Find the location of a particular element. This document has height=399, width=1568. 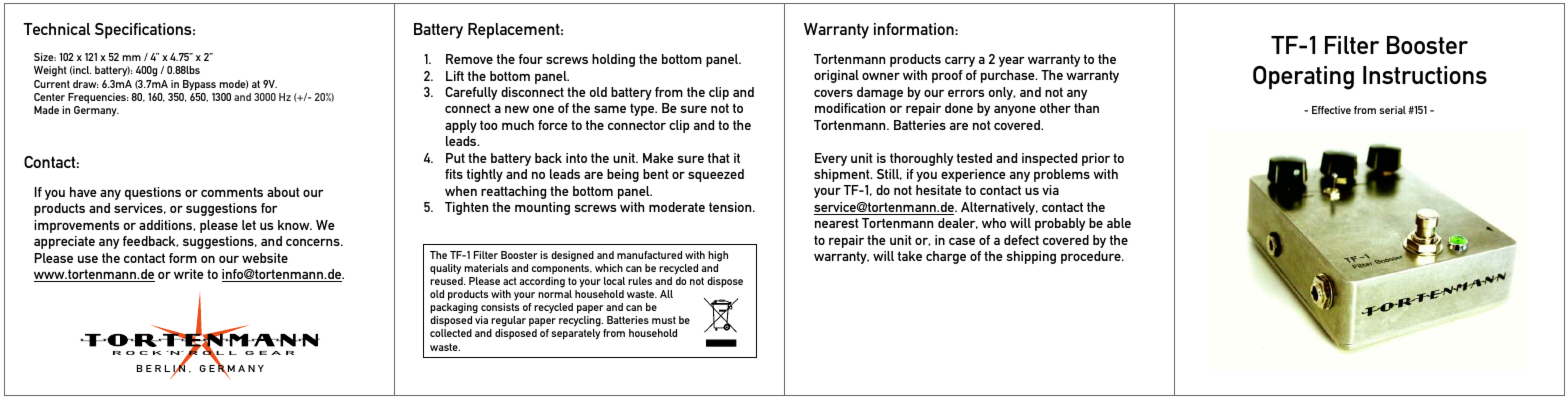

procedure is located at coordinates (1092, 257).
